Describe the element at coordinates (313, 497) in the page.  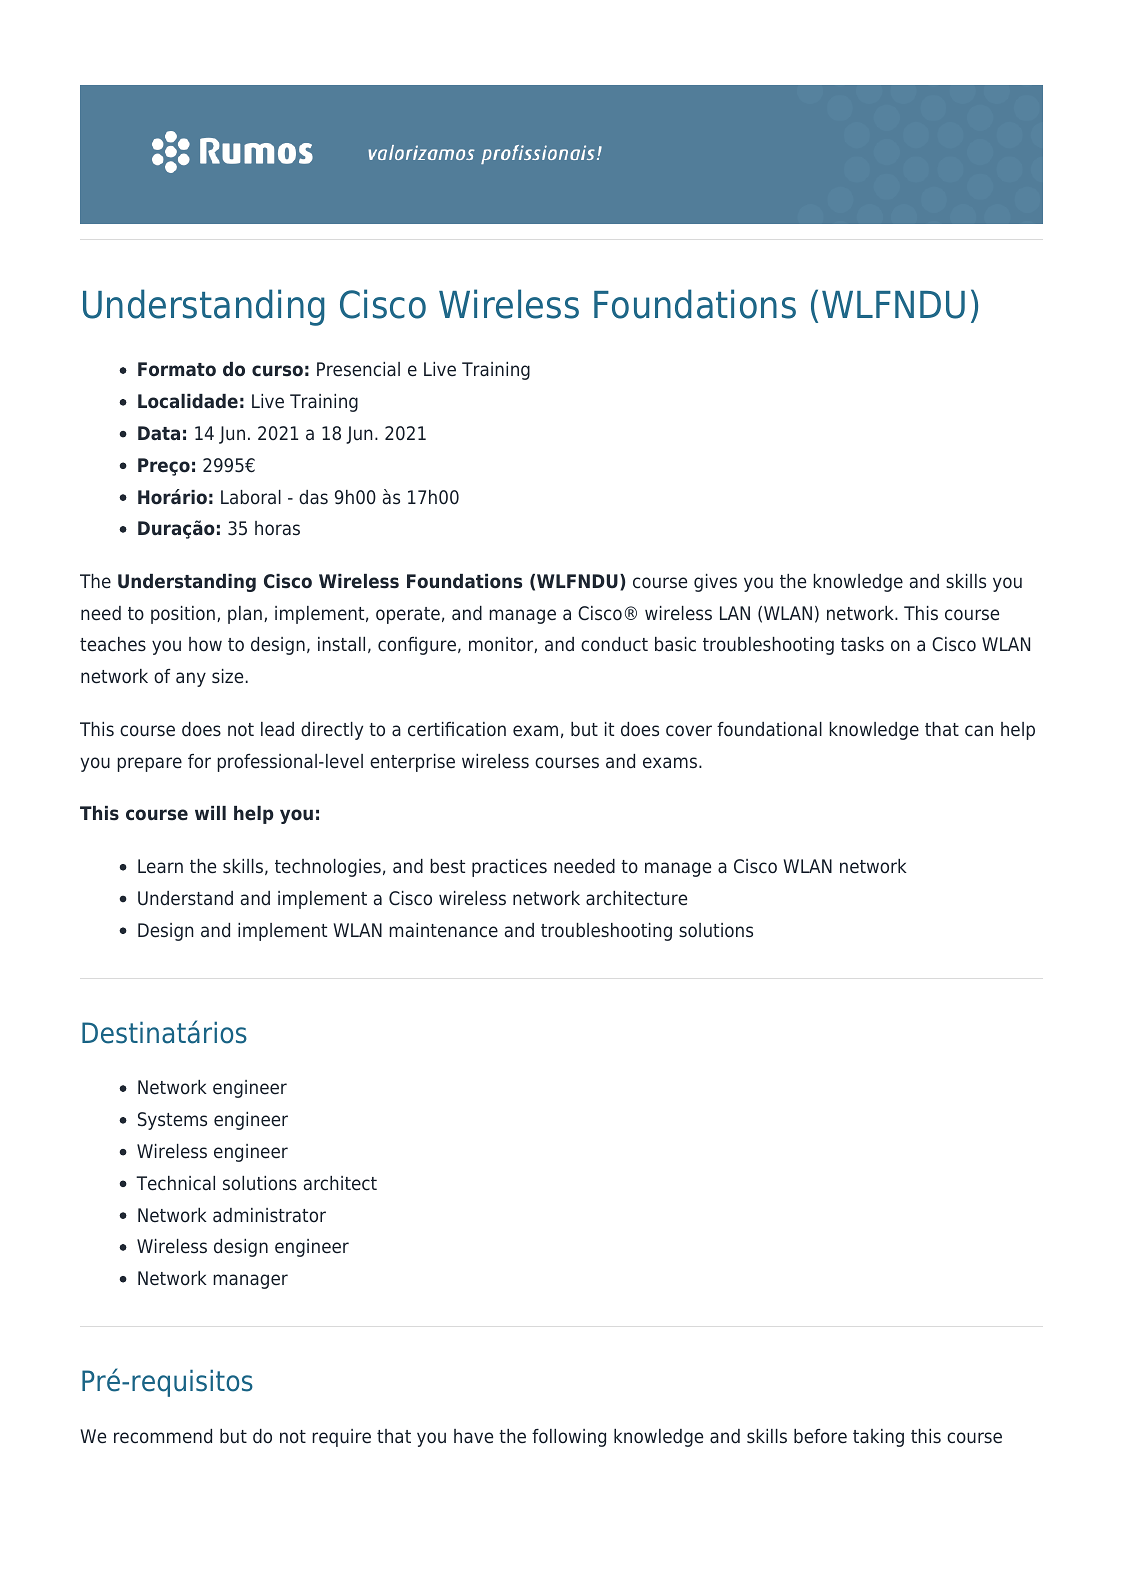
I see `das` at that location.
